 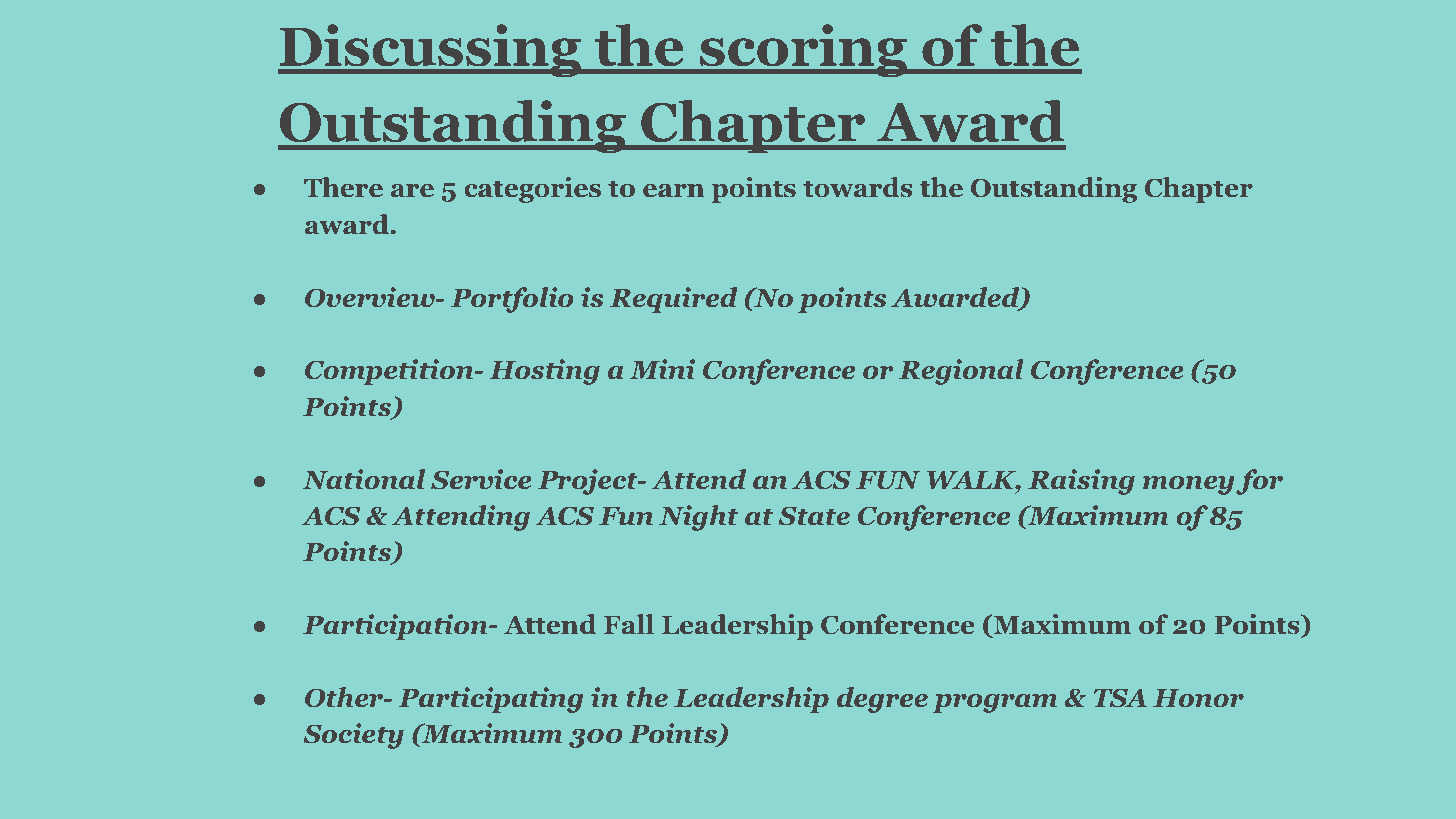 What do you see at coordinates (430, 50) in the document?
I see `Discussing` at bounding box center [430, 50].
